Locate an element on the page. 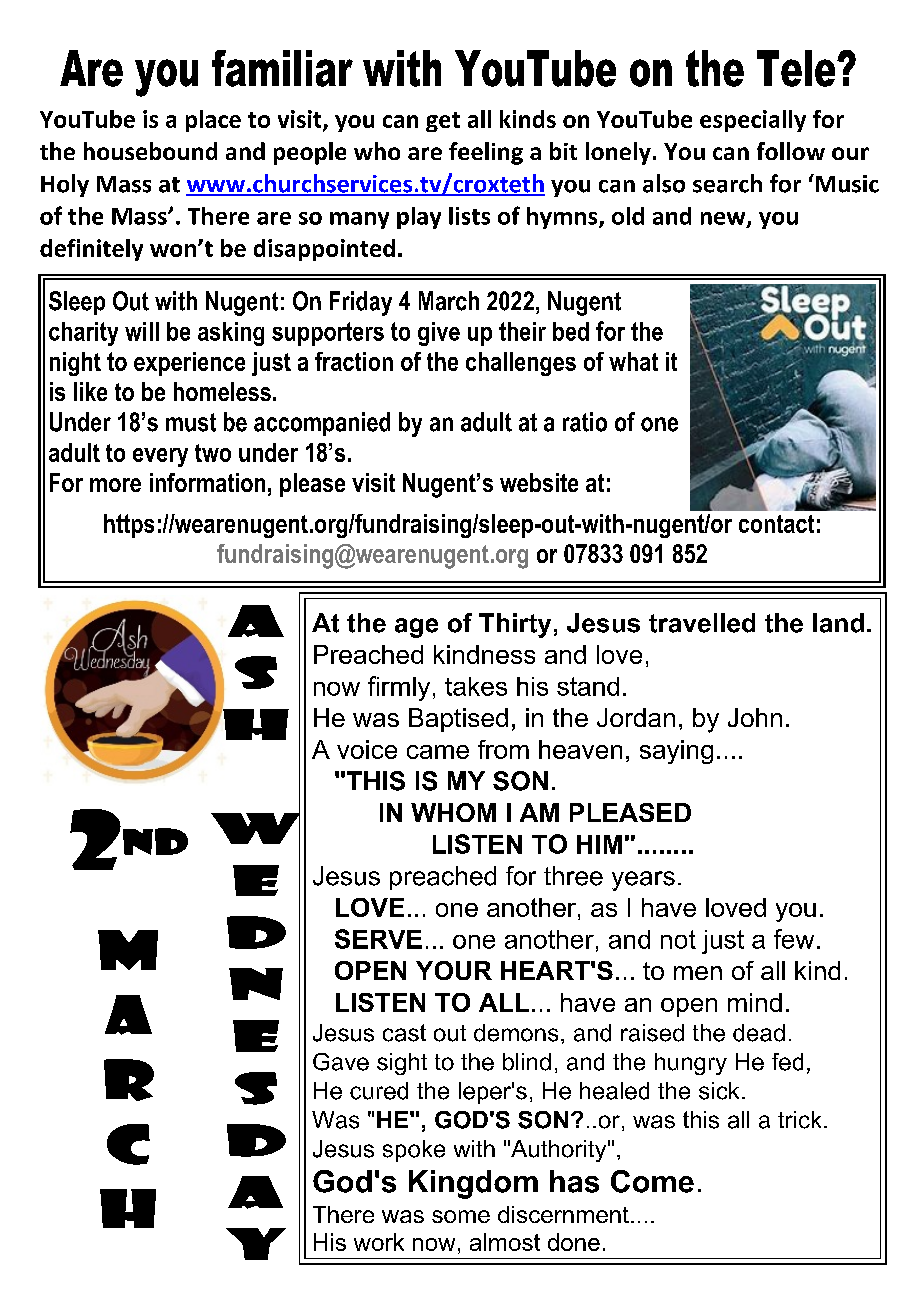  voice is located at coordinates (367, 749).
